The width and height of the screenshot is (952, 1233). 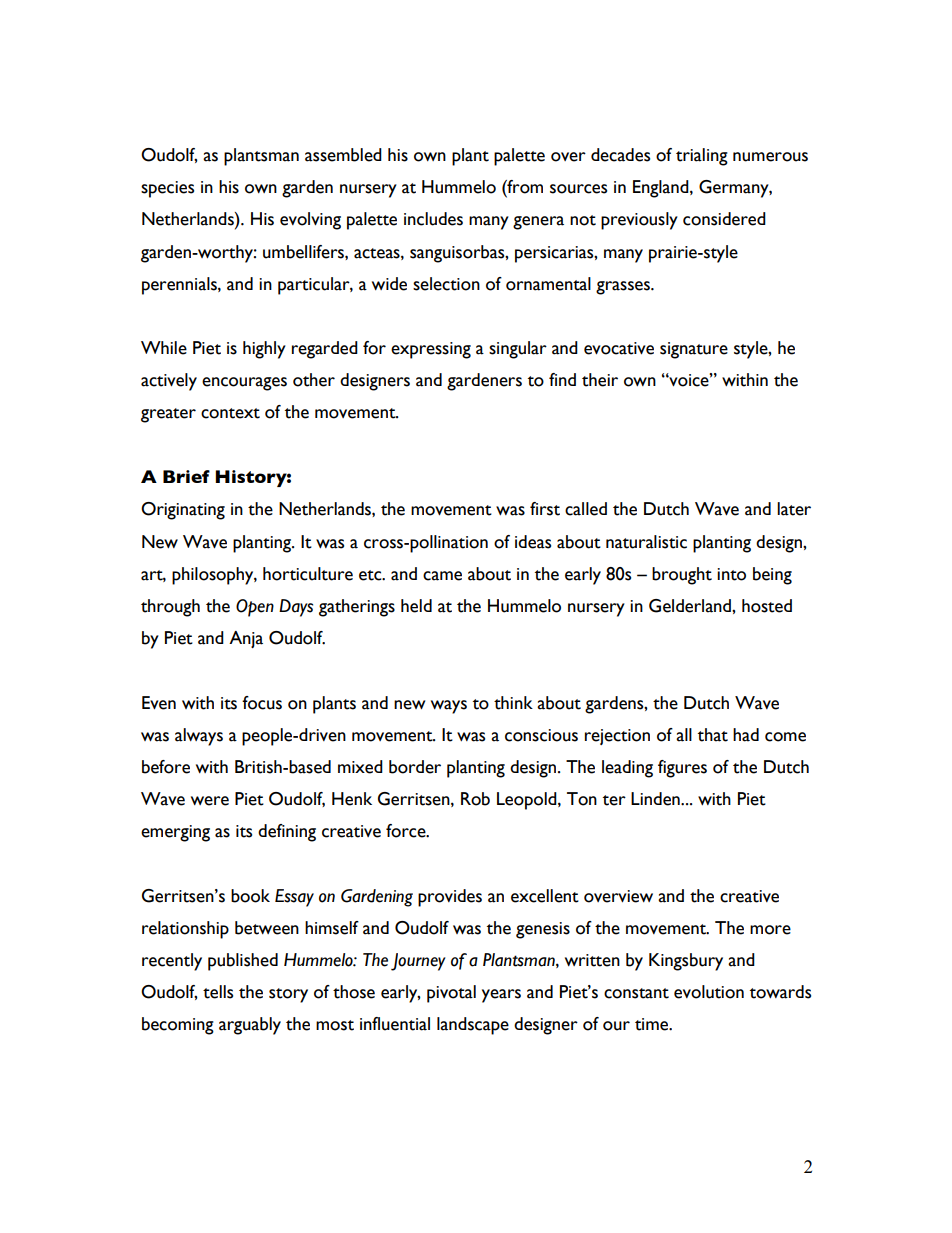 I want to click on came, so click(x=442, y=576).
